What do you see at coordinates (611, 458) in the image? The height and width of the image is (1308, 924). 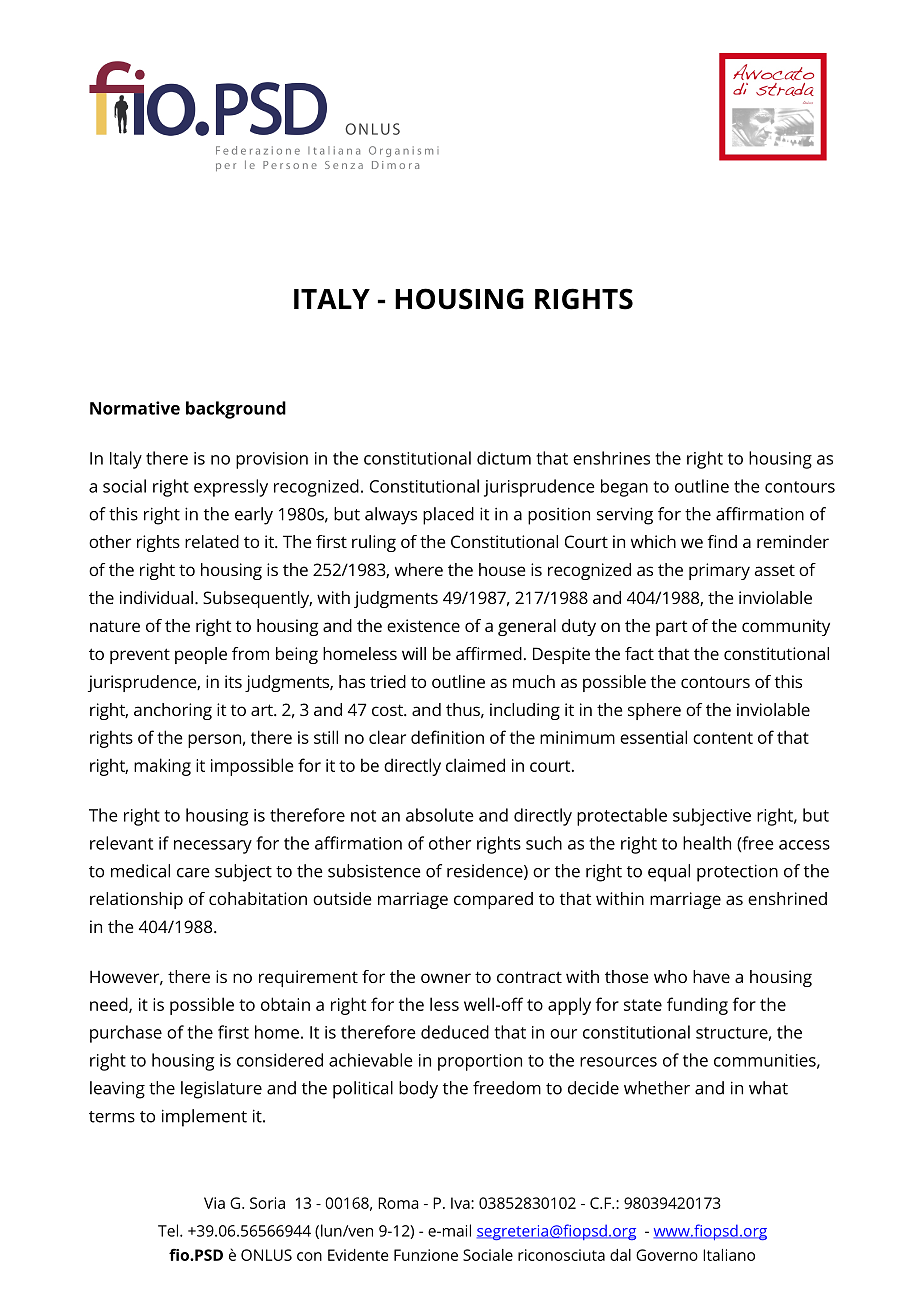 I see `enshrines` at bounding box center [611, 458].
